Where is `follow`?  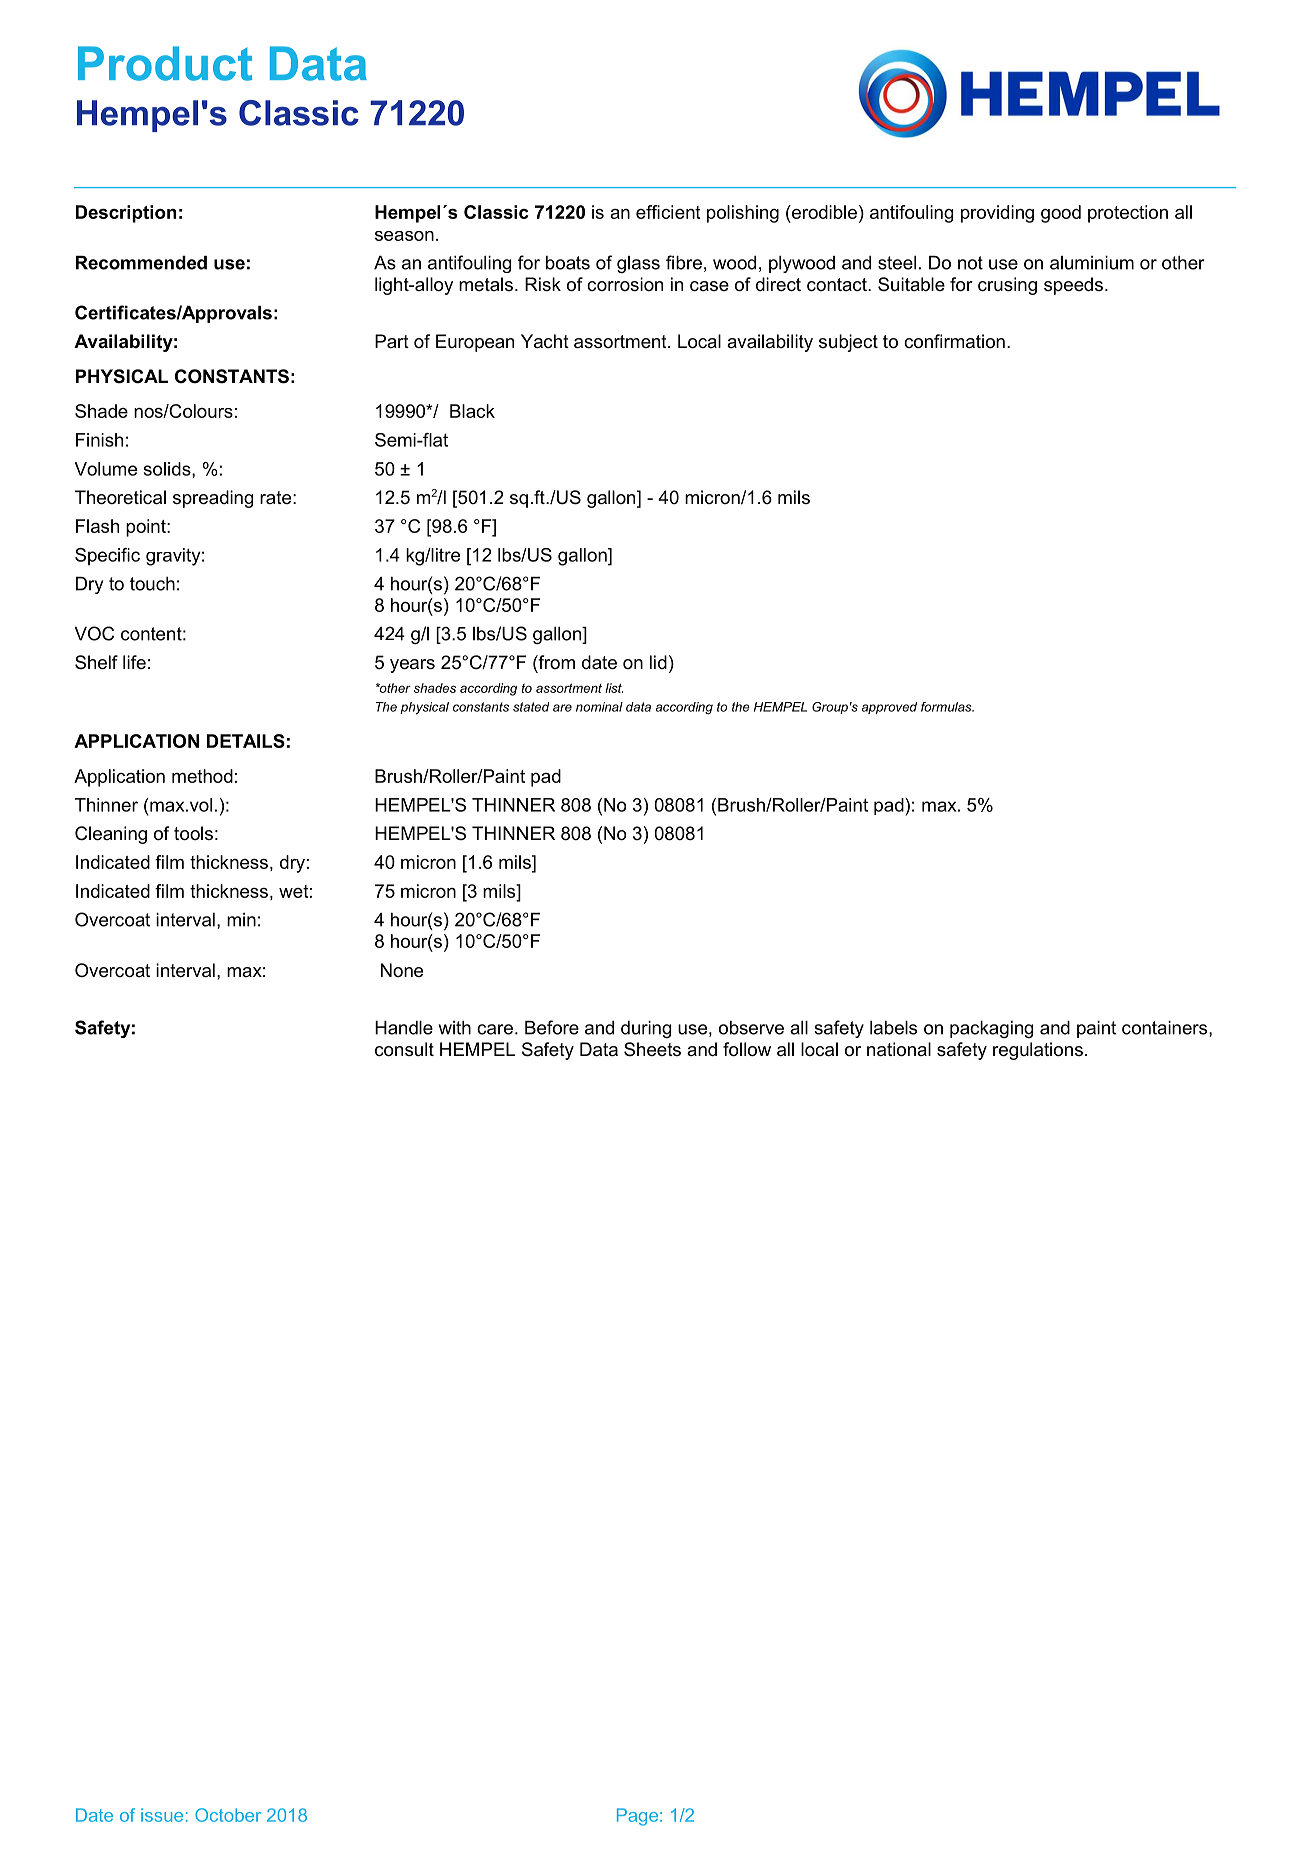
follow is located at coordinates (747, 1049).
